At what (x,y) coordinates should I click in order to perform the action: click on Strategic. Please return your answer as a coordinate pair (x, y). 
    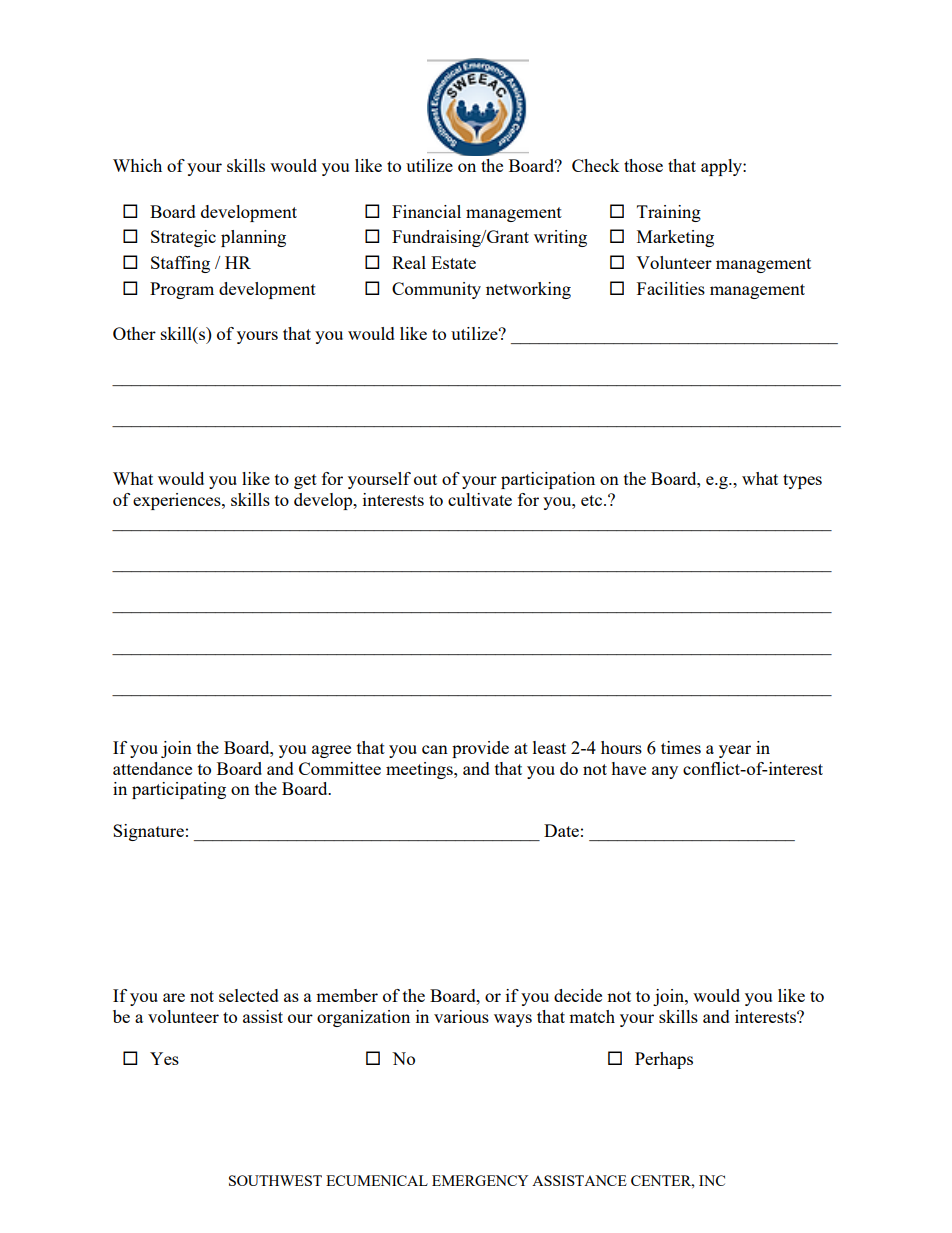
    Looking at the image, I should click on (183, 238).
